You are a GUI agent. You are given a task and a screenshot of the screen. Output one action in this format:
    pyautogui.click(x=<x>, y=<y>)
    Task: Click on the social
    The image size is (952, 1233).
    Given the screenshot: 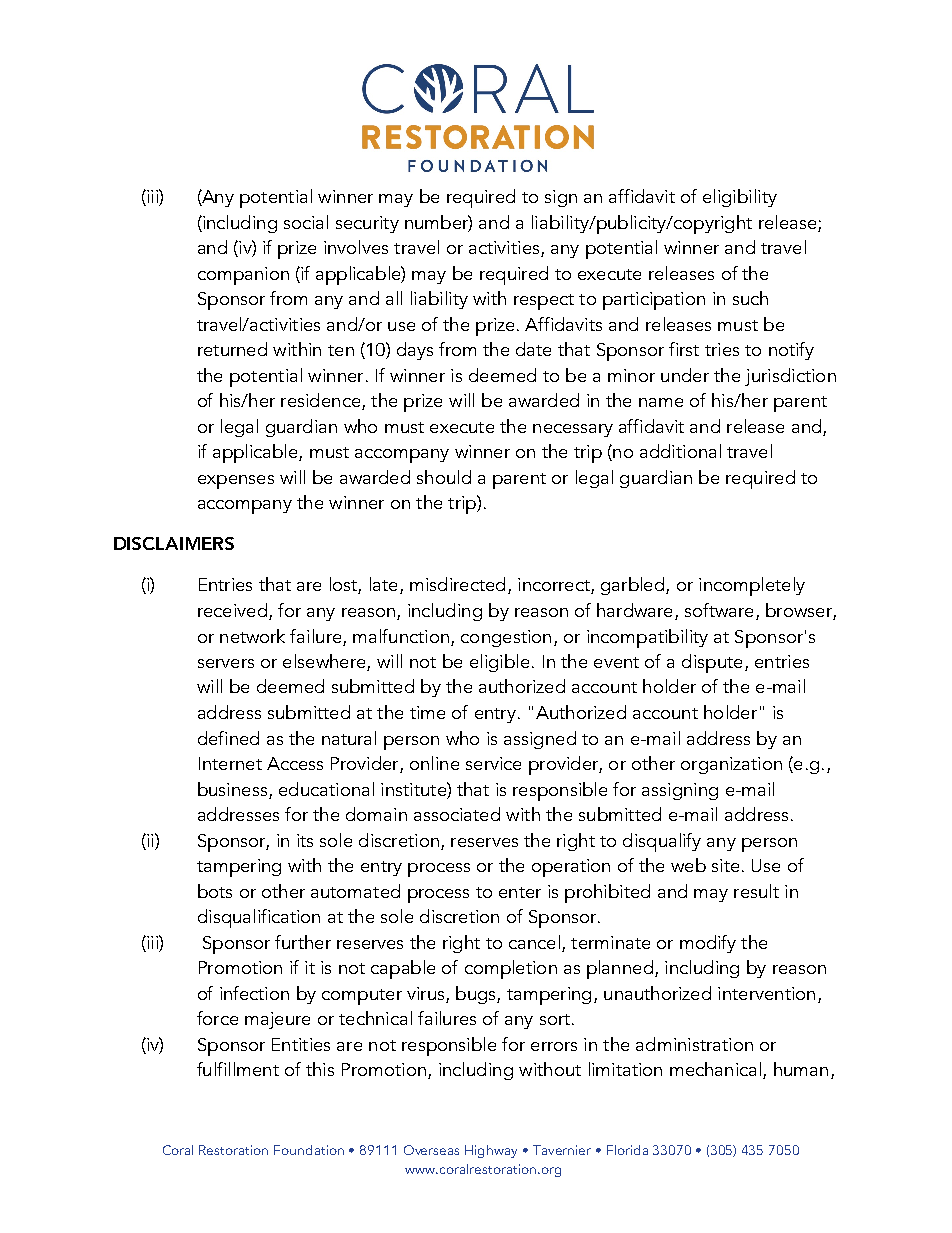 What is the action you would take?
    pyautogui.click(x=306, y=222)
